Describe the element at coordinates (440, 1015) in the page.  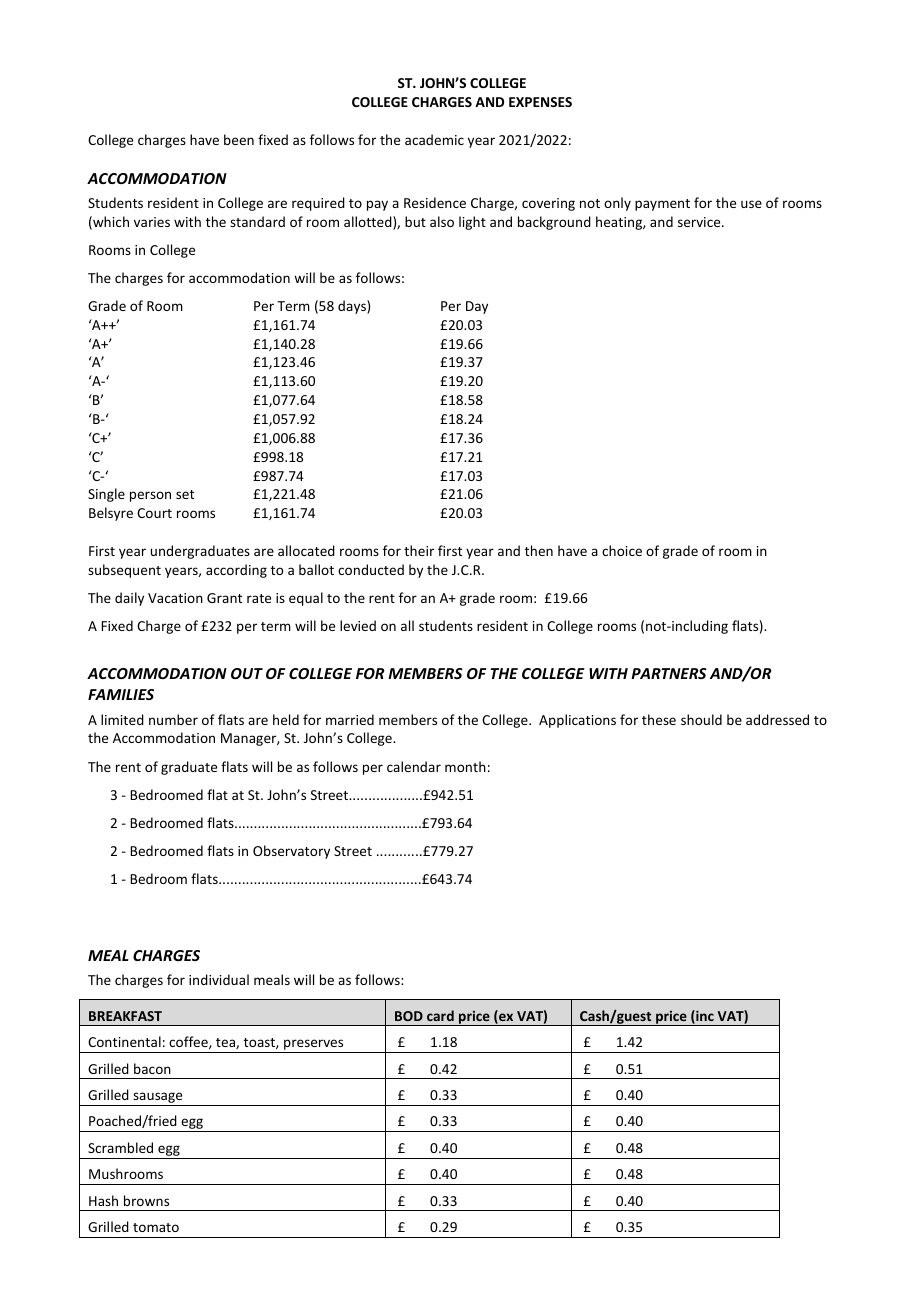
I see `card` at that location.
